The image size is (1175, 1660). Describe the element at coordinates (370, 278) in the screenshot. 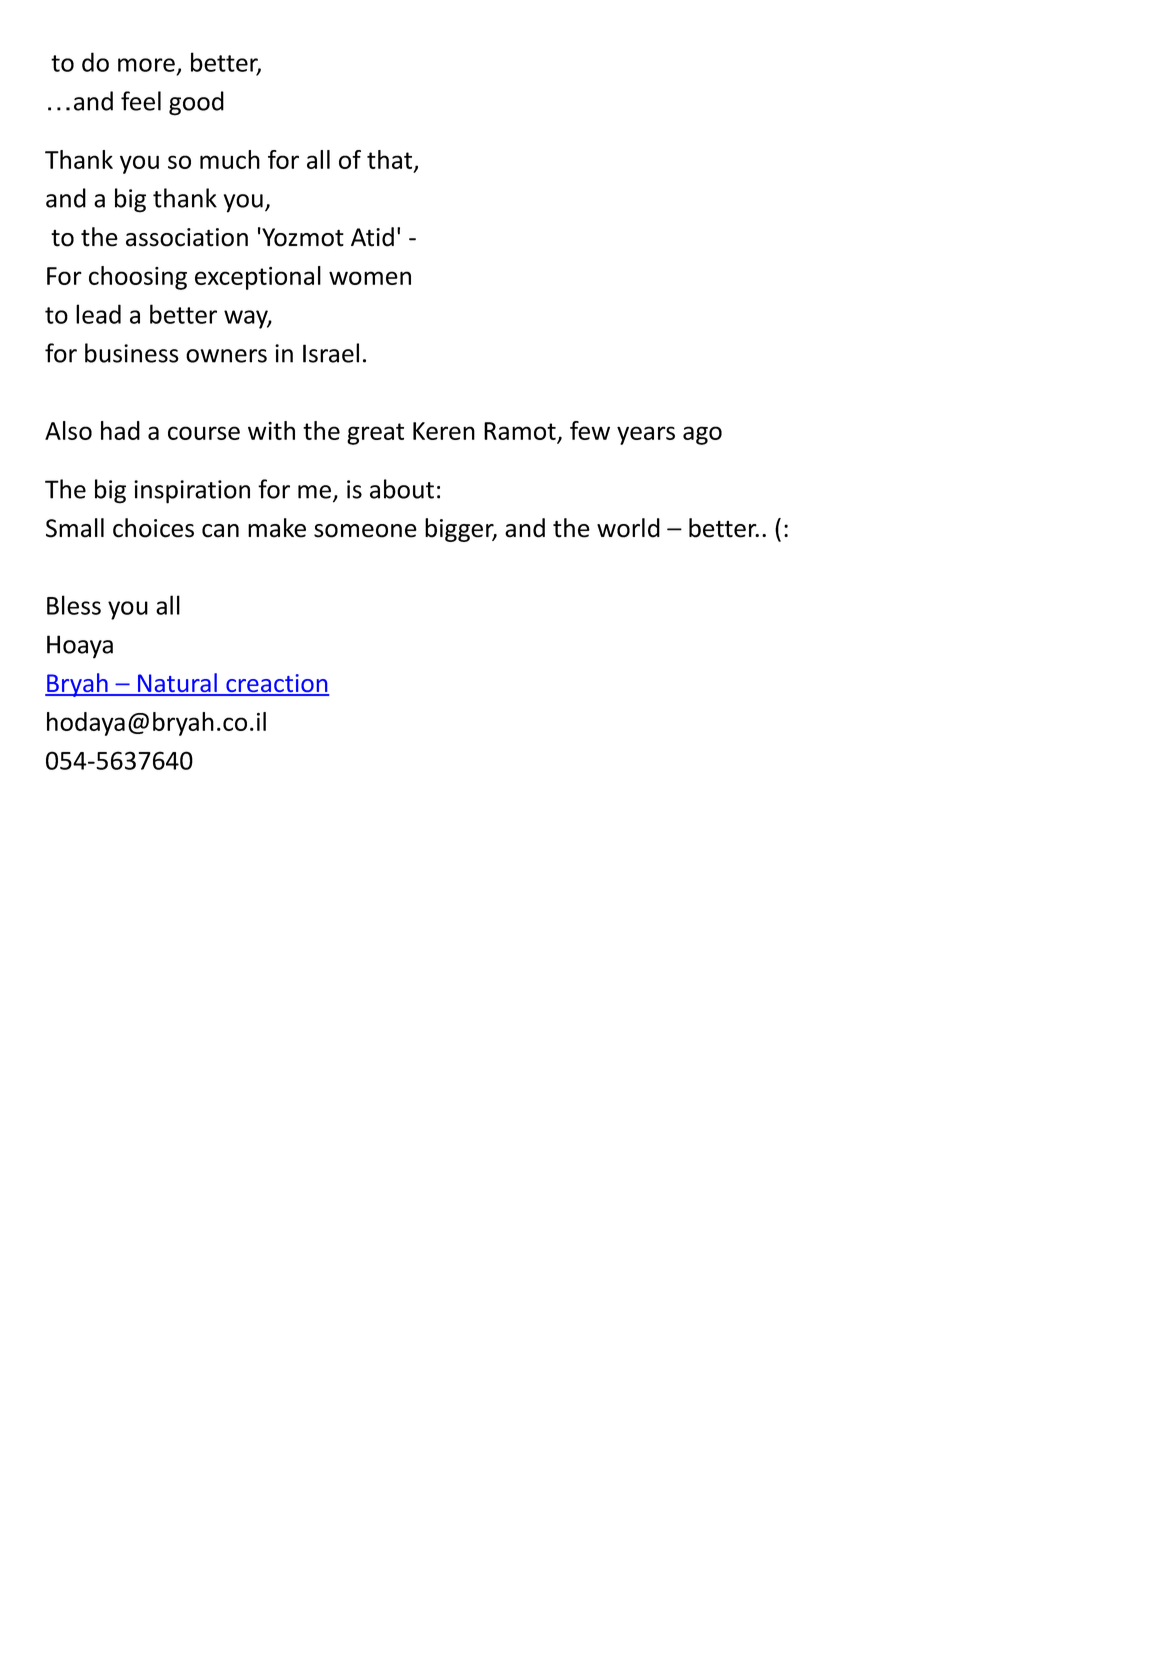

I see `women` at that location.
